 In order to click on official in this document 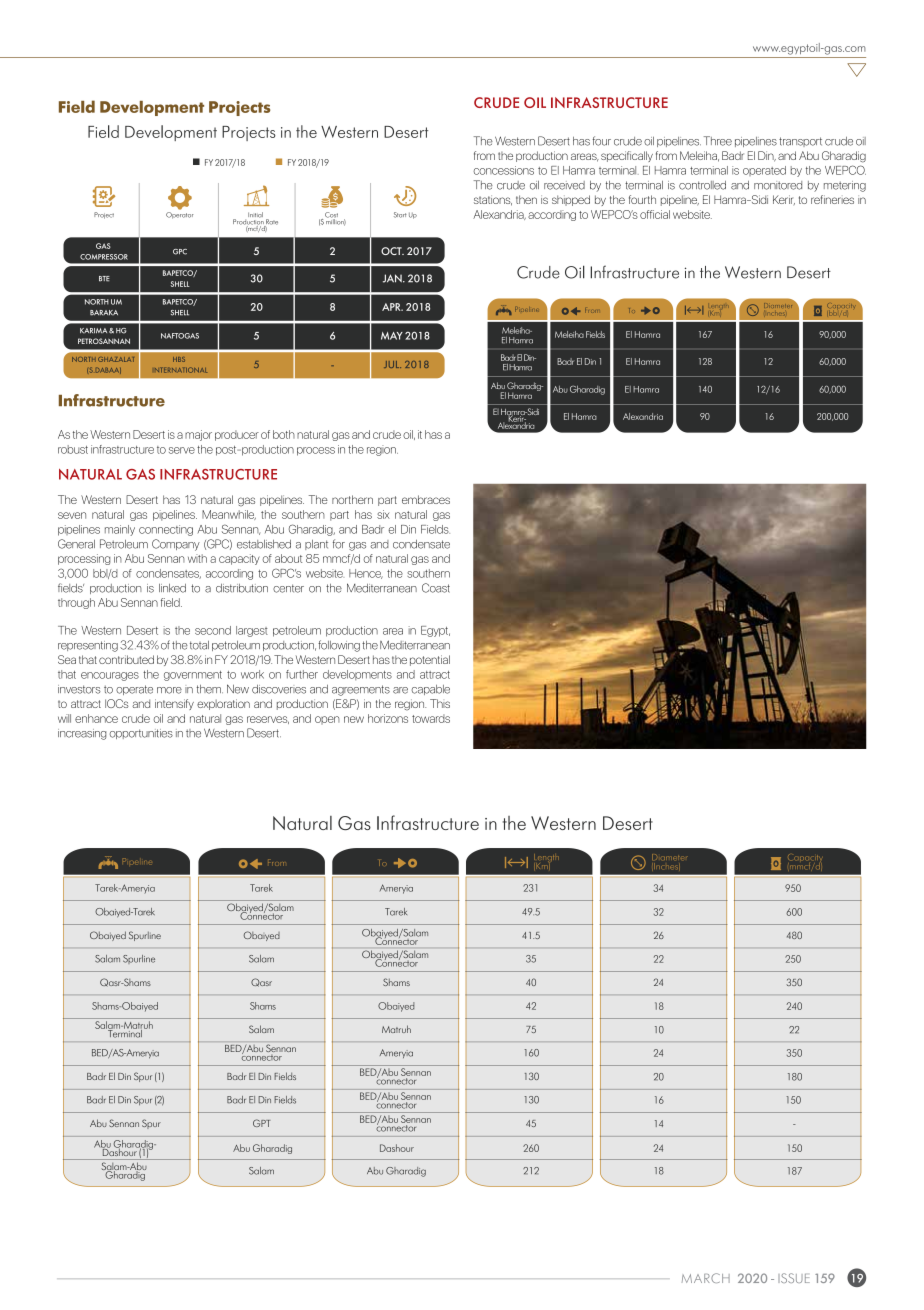, I will do `click(655, 214)`.
